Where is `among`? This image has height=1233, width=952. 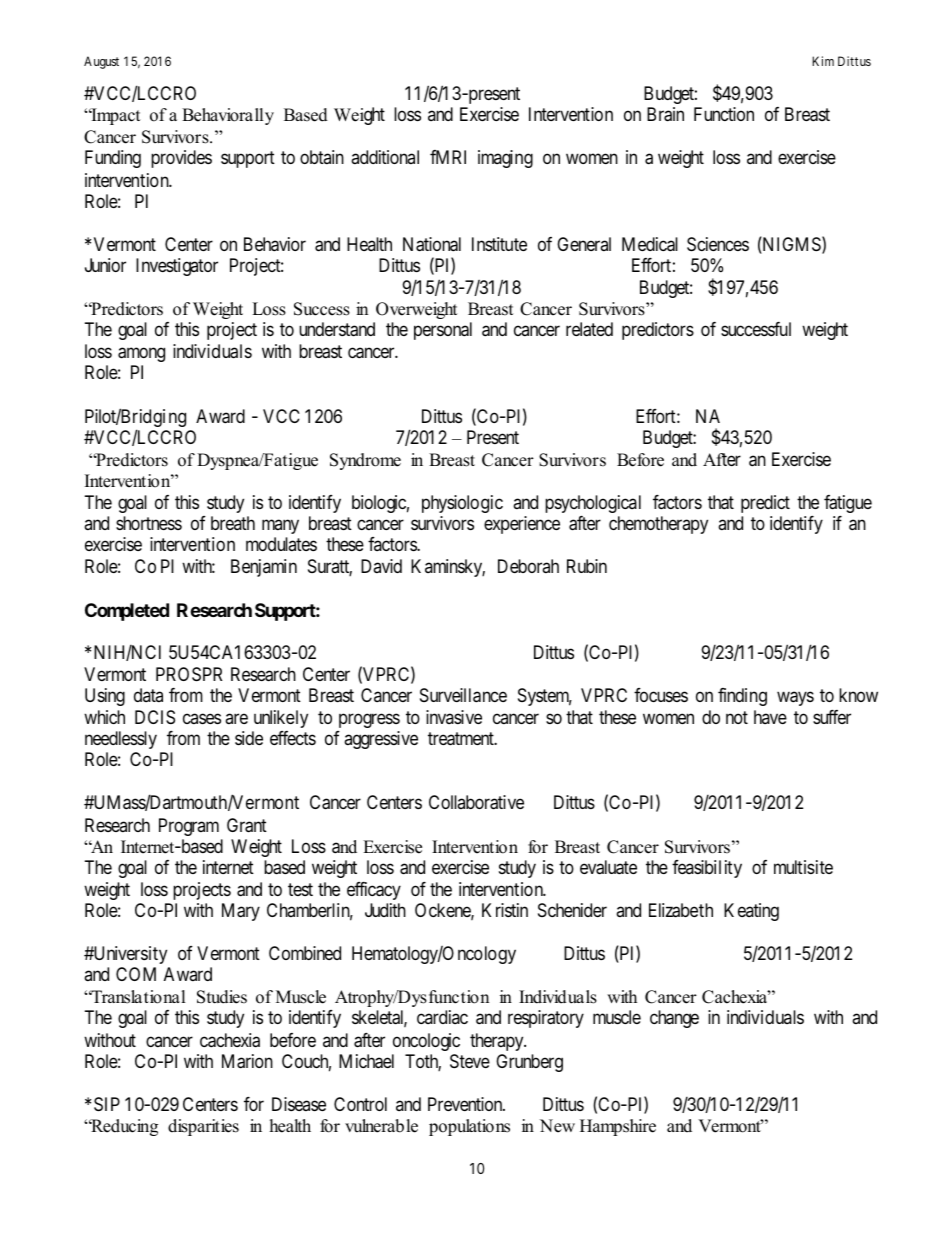 among is located at coordinates (141, 355).
